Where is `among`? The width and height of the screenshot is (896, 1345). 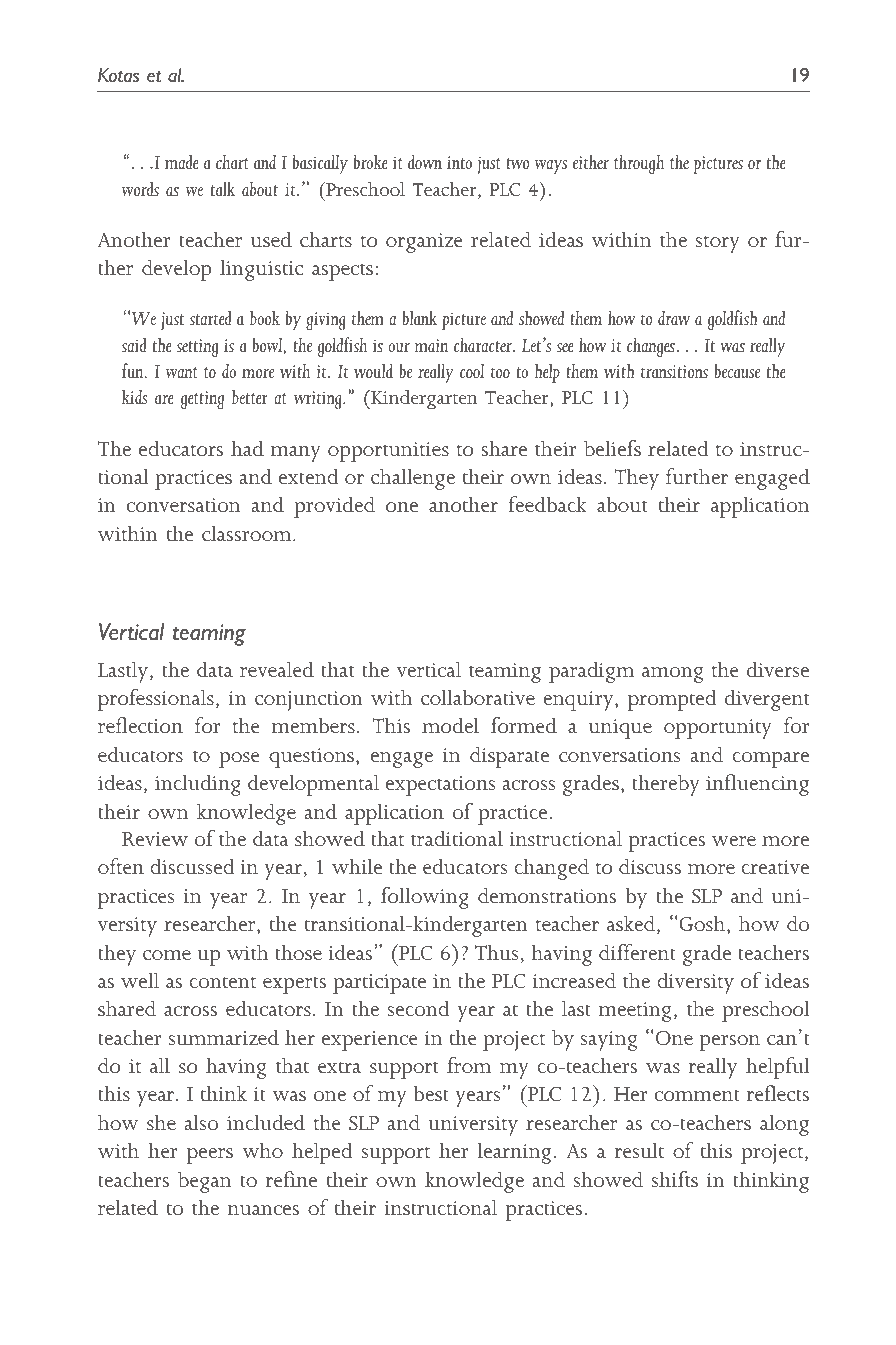
among is located at coordinates (672, 675).
